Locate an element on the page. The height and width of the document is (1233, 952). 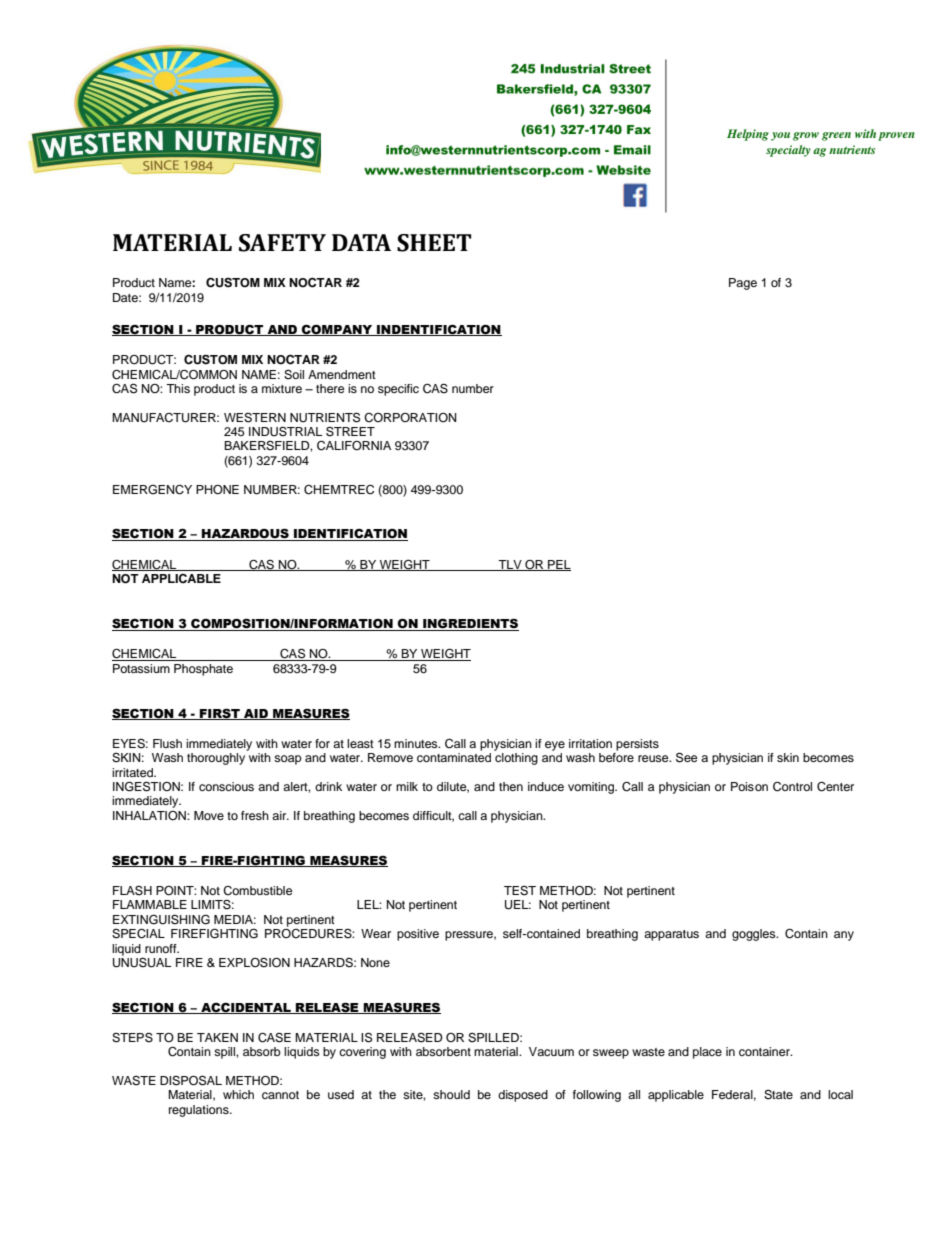
CORPORATION is located at coordinates (410, 418).
